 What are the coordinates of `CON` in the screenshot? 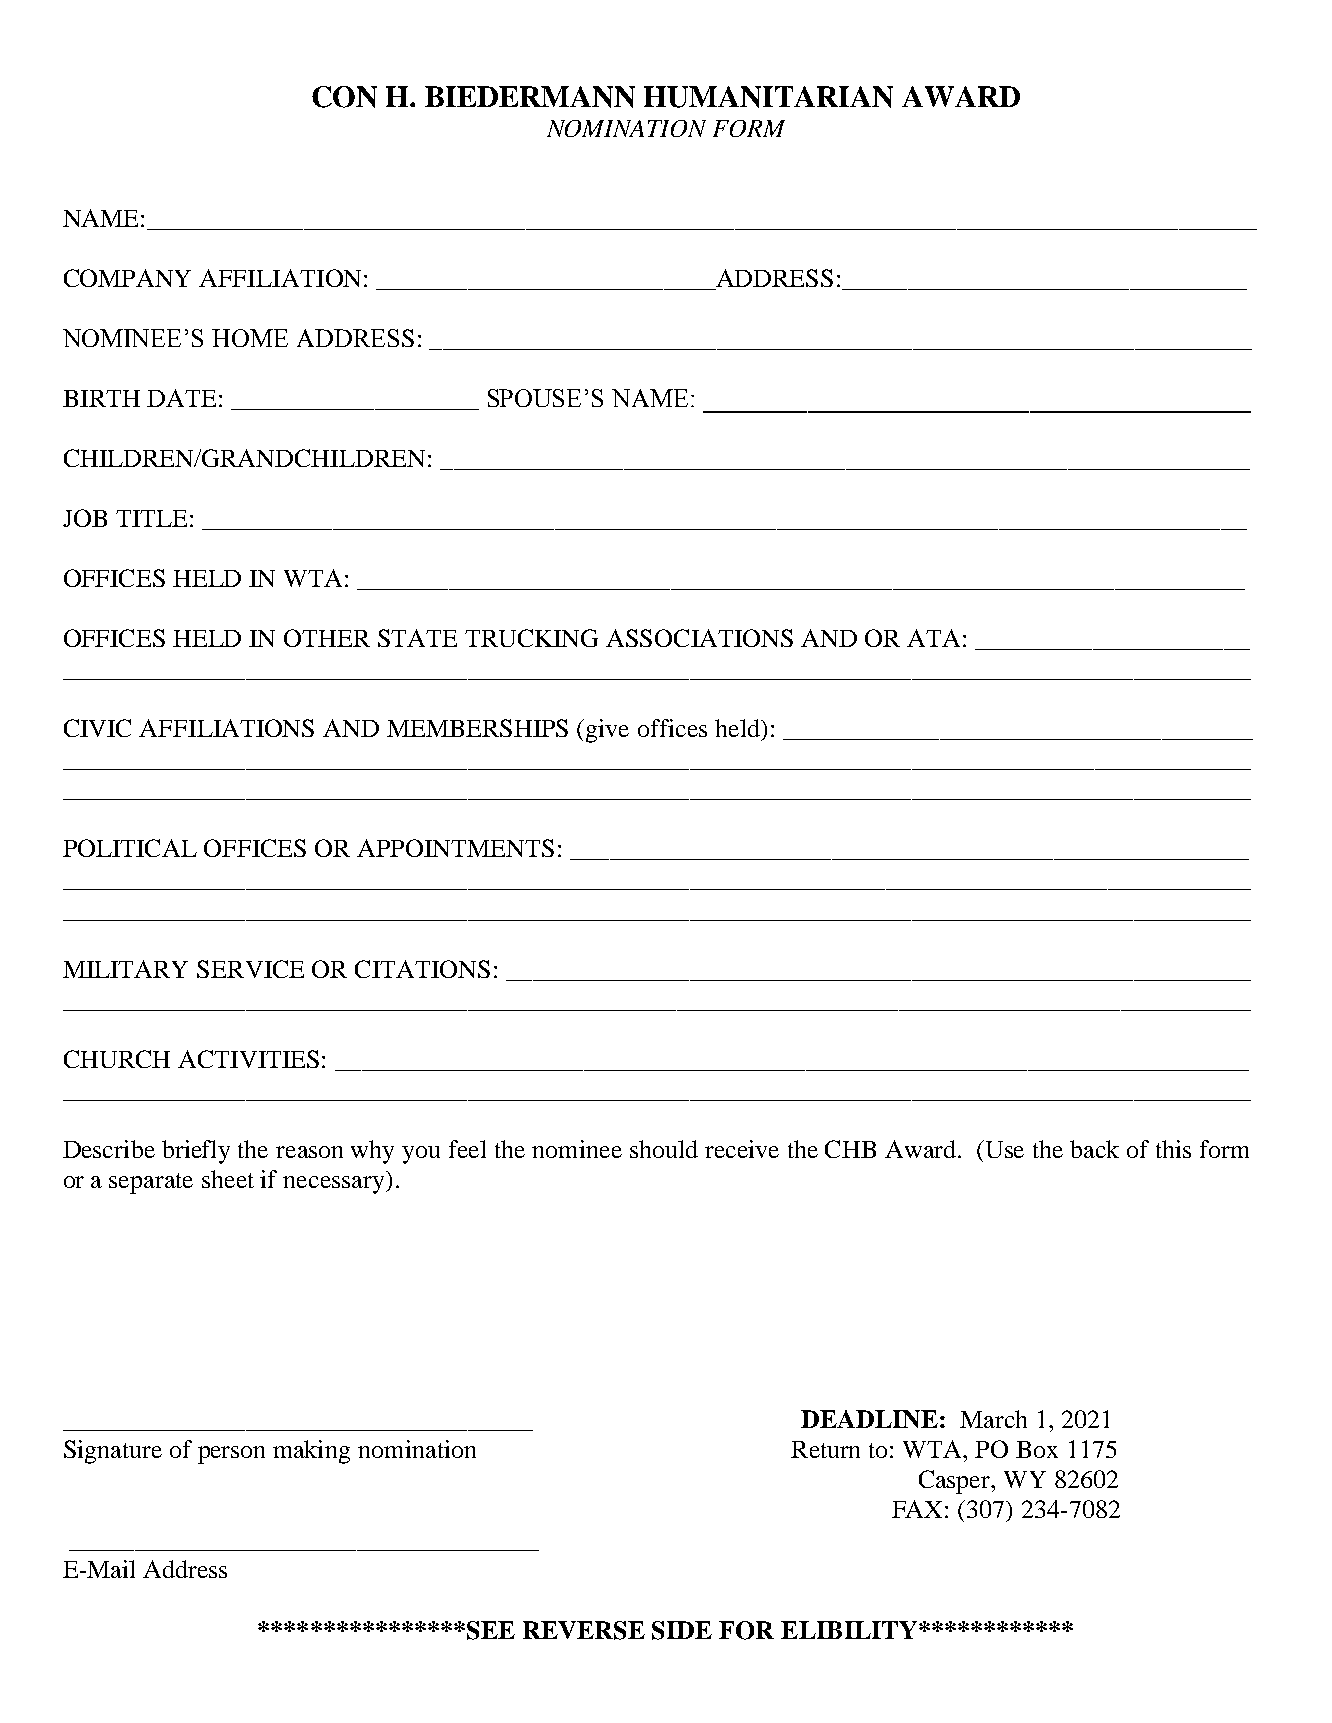 It's located at (344, 97).
